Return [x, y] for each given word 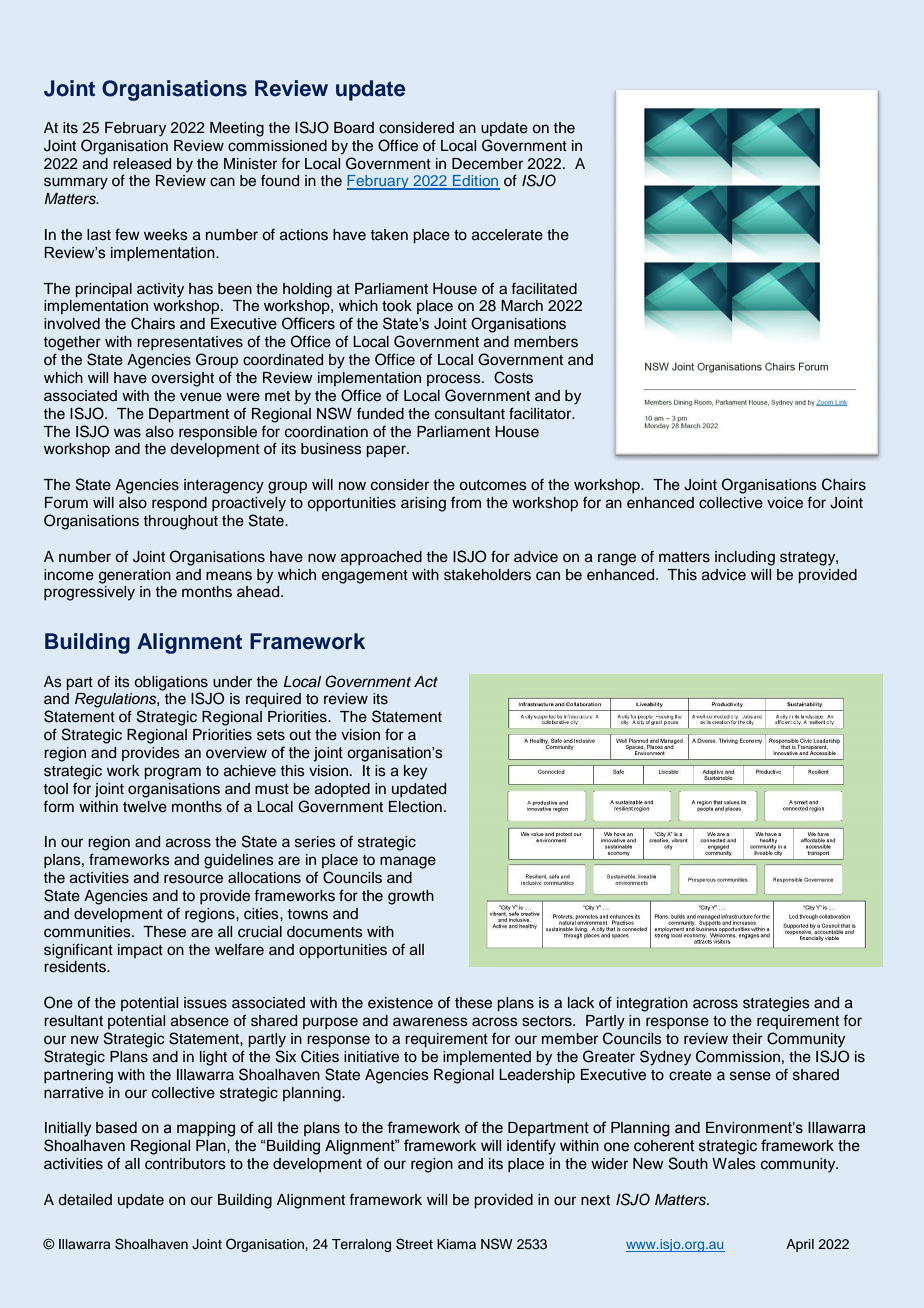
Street [414, 1244]
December [487, 164]
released [142, 164]
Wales [734, 1164]
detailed [85, 1200]
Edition [475, 182]
